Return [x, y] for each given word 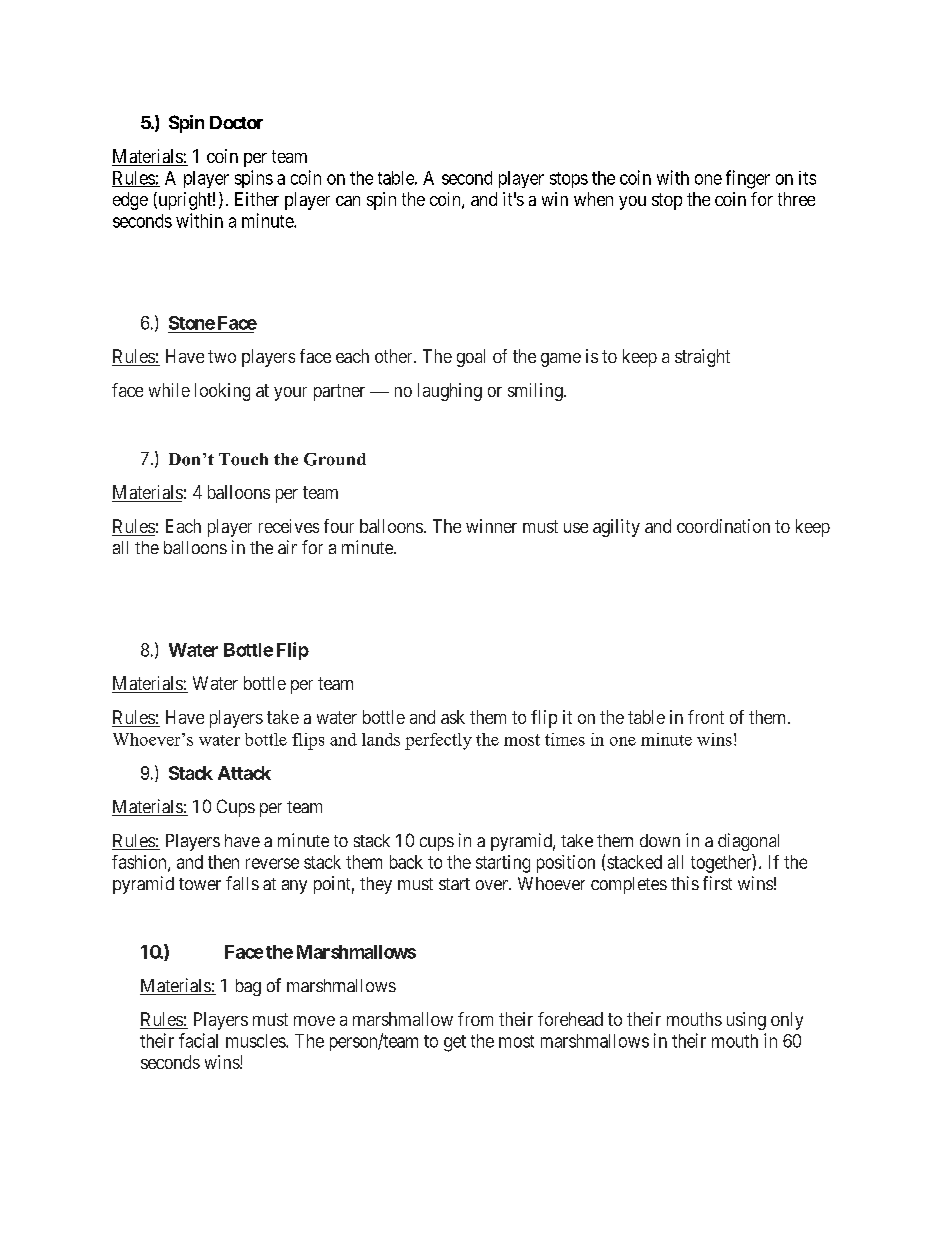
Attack [244, 773]
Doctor [236, 122]
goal [471, 358]
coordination [723, 526]
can [348, 201]
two [222, 356]
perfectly [438, 741]
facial [198, 1040]
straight [702, 358]
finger [748, 179]
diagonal [748, 842]
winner [491, 526]
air [287, 547]
